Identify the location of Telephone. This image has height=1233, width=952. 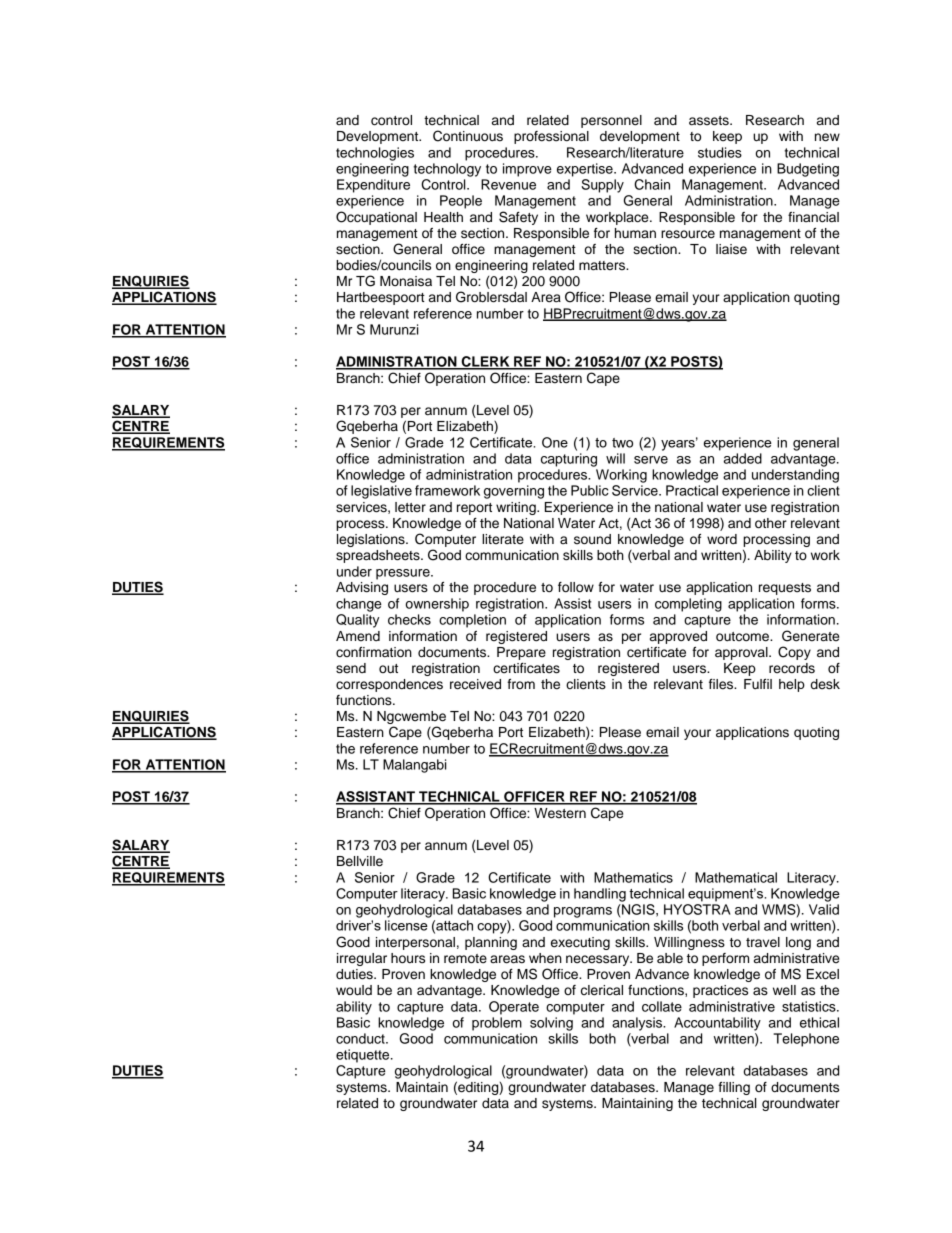
(806, 1040).
